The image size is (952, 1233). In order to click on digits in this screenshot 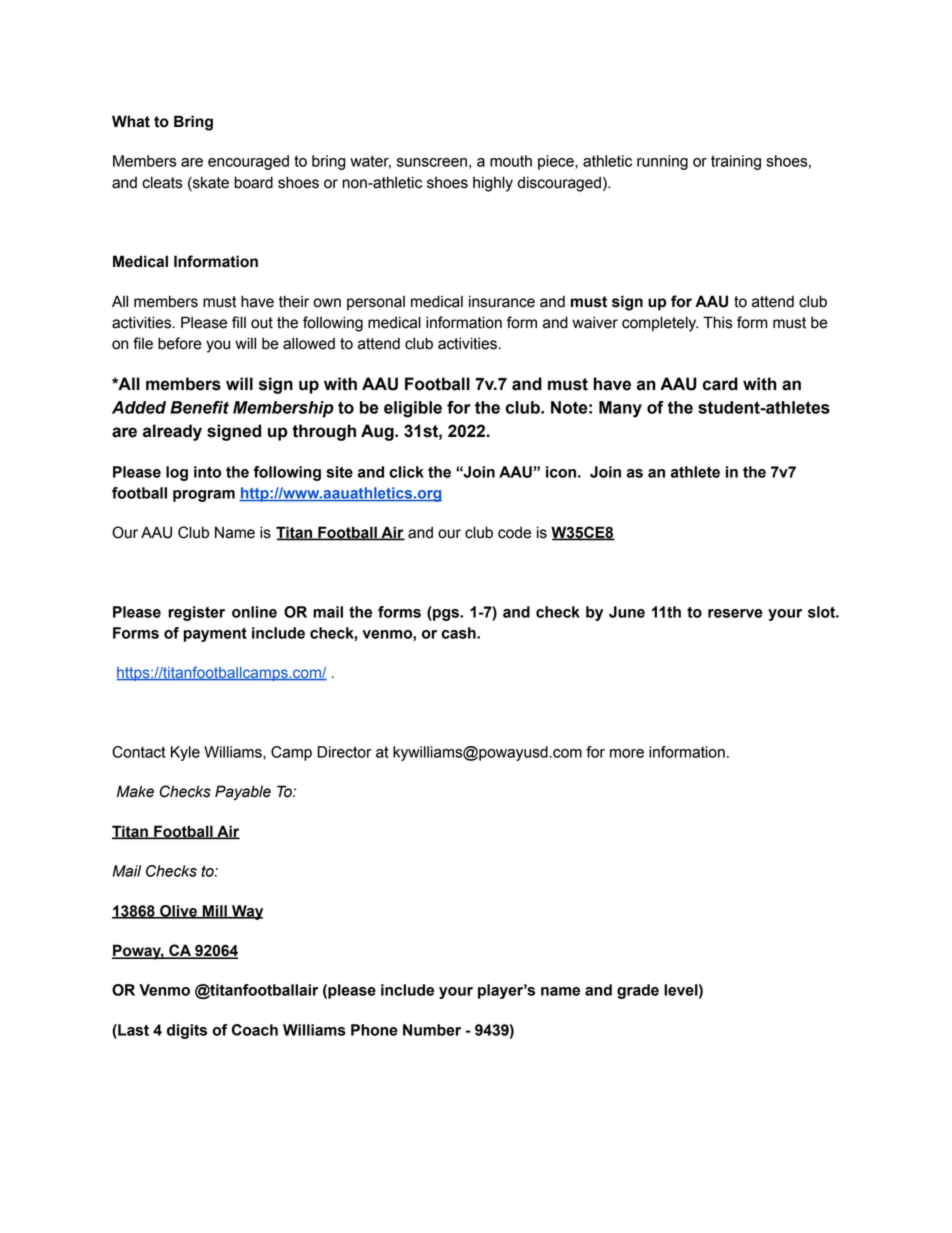, I will do `click(187, 1031)`.
